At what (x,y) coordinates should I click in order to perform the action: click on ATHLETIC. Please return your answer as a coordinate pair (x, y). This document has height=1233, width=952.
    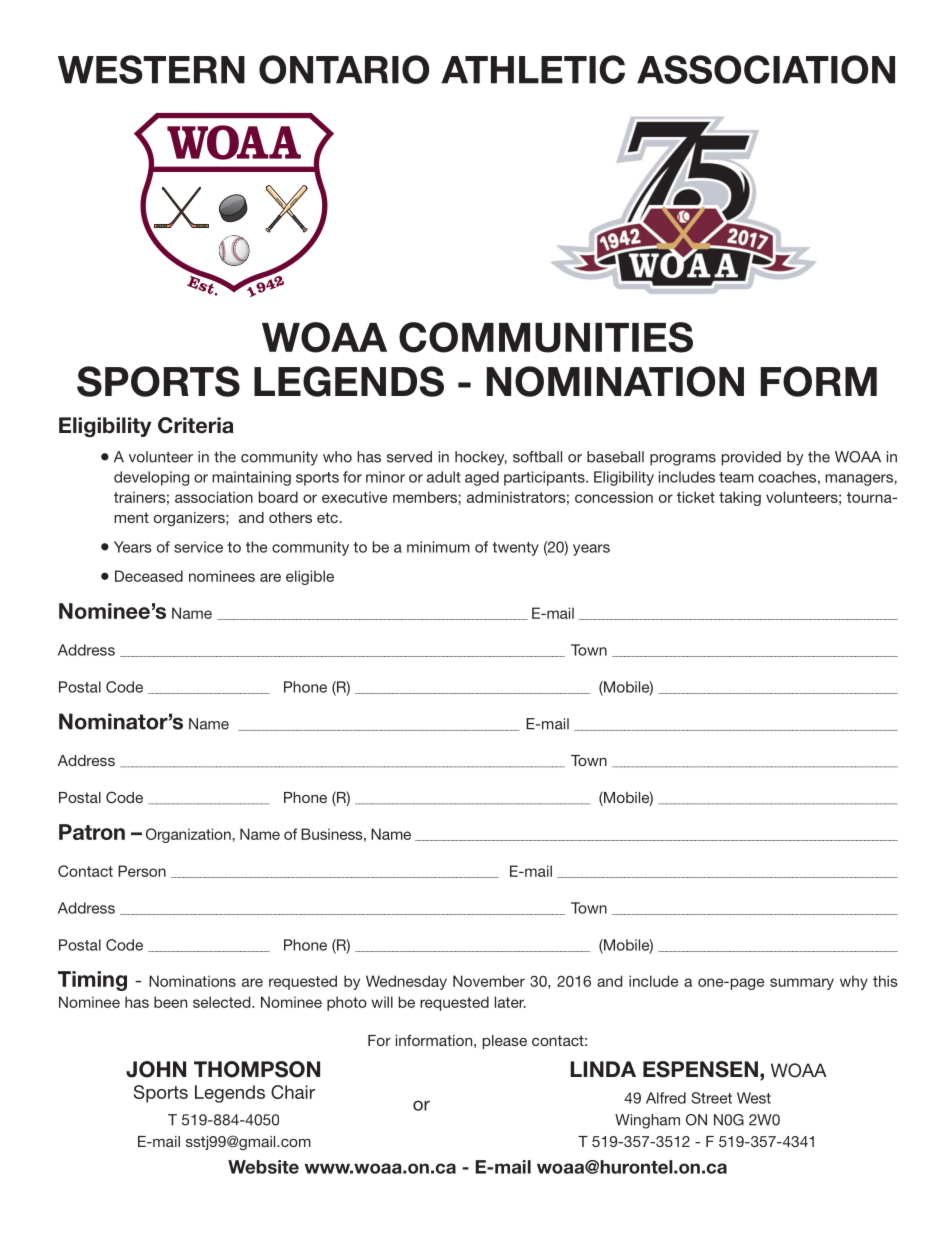
    Looking at the image, I should click on (533, 69).
